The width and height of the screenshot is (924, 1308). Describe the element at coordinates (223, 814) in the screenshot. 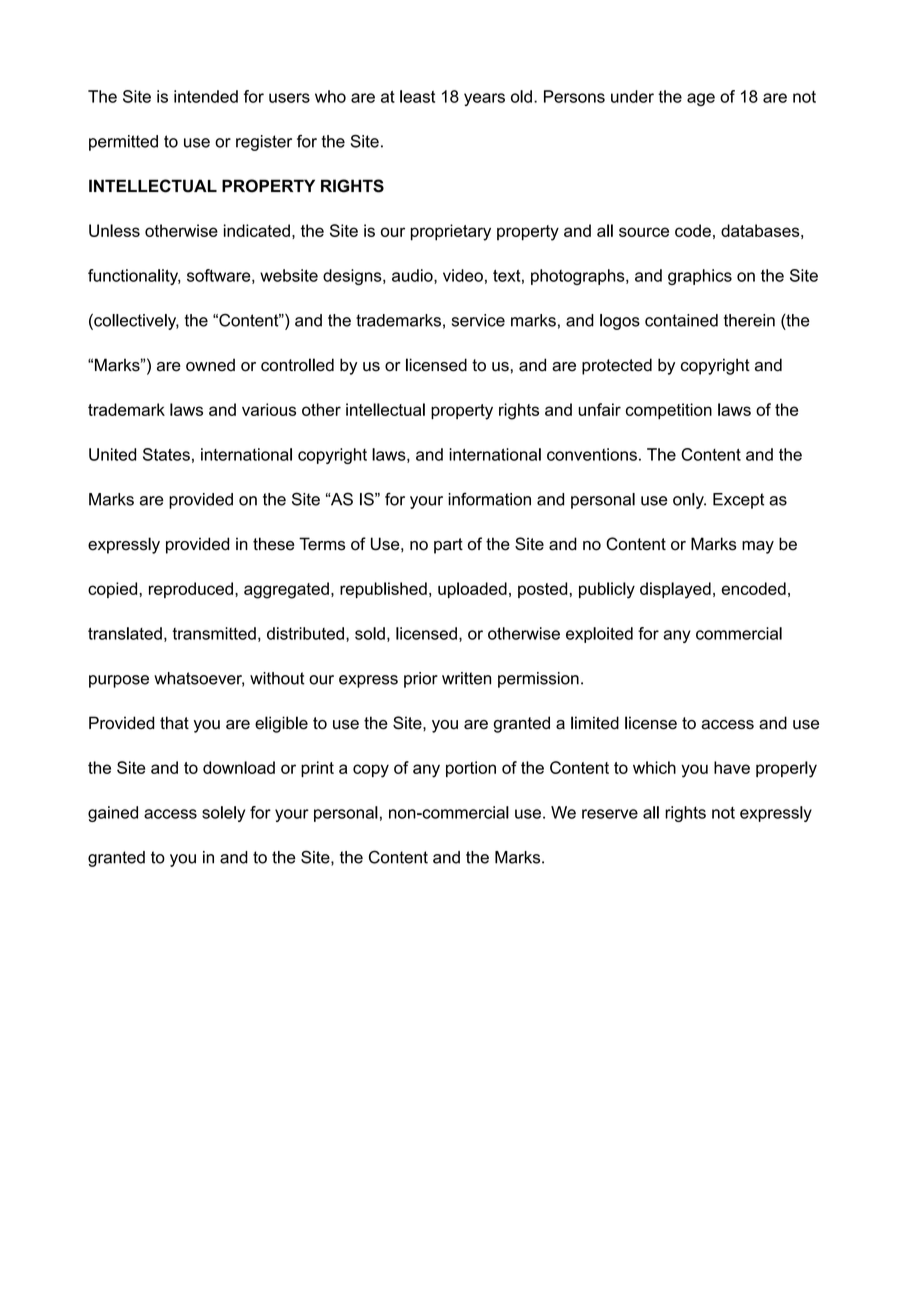

I see `solely` at that location.
